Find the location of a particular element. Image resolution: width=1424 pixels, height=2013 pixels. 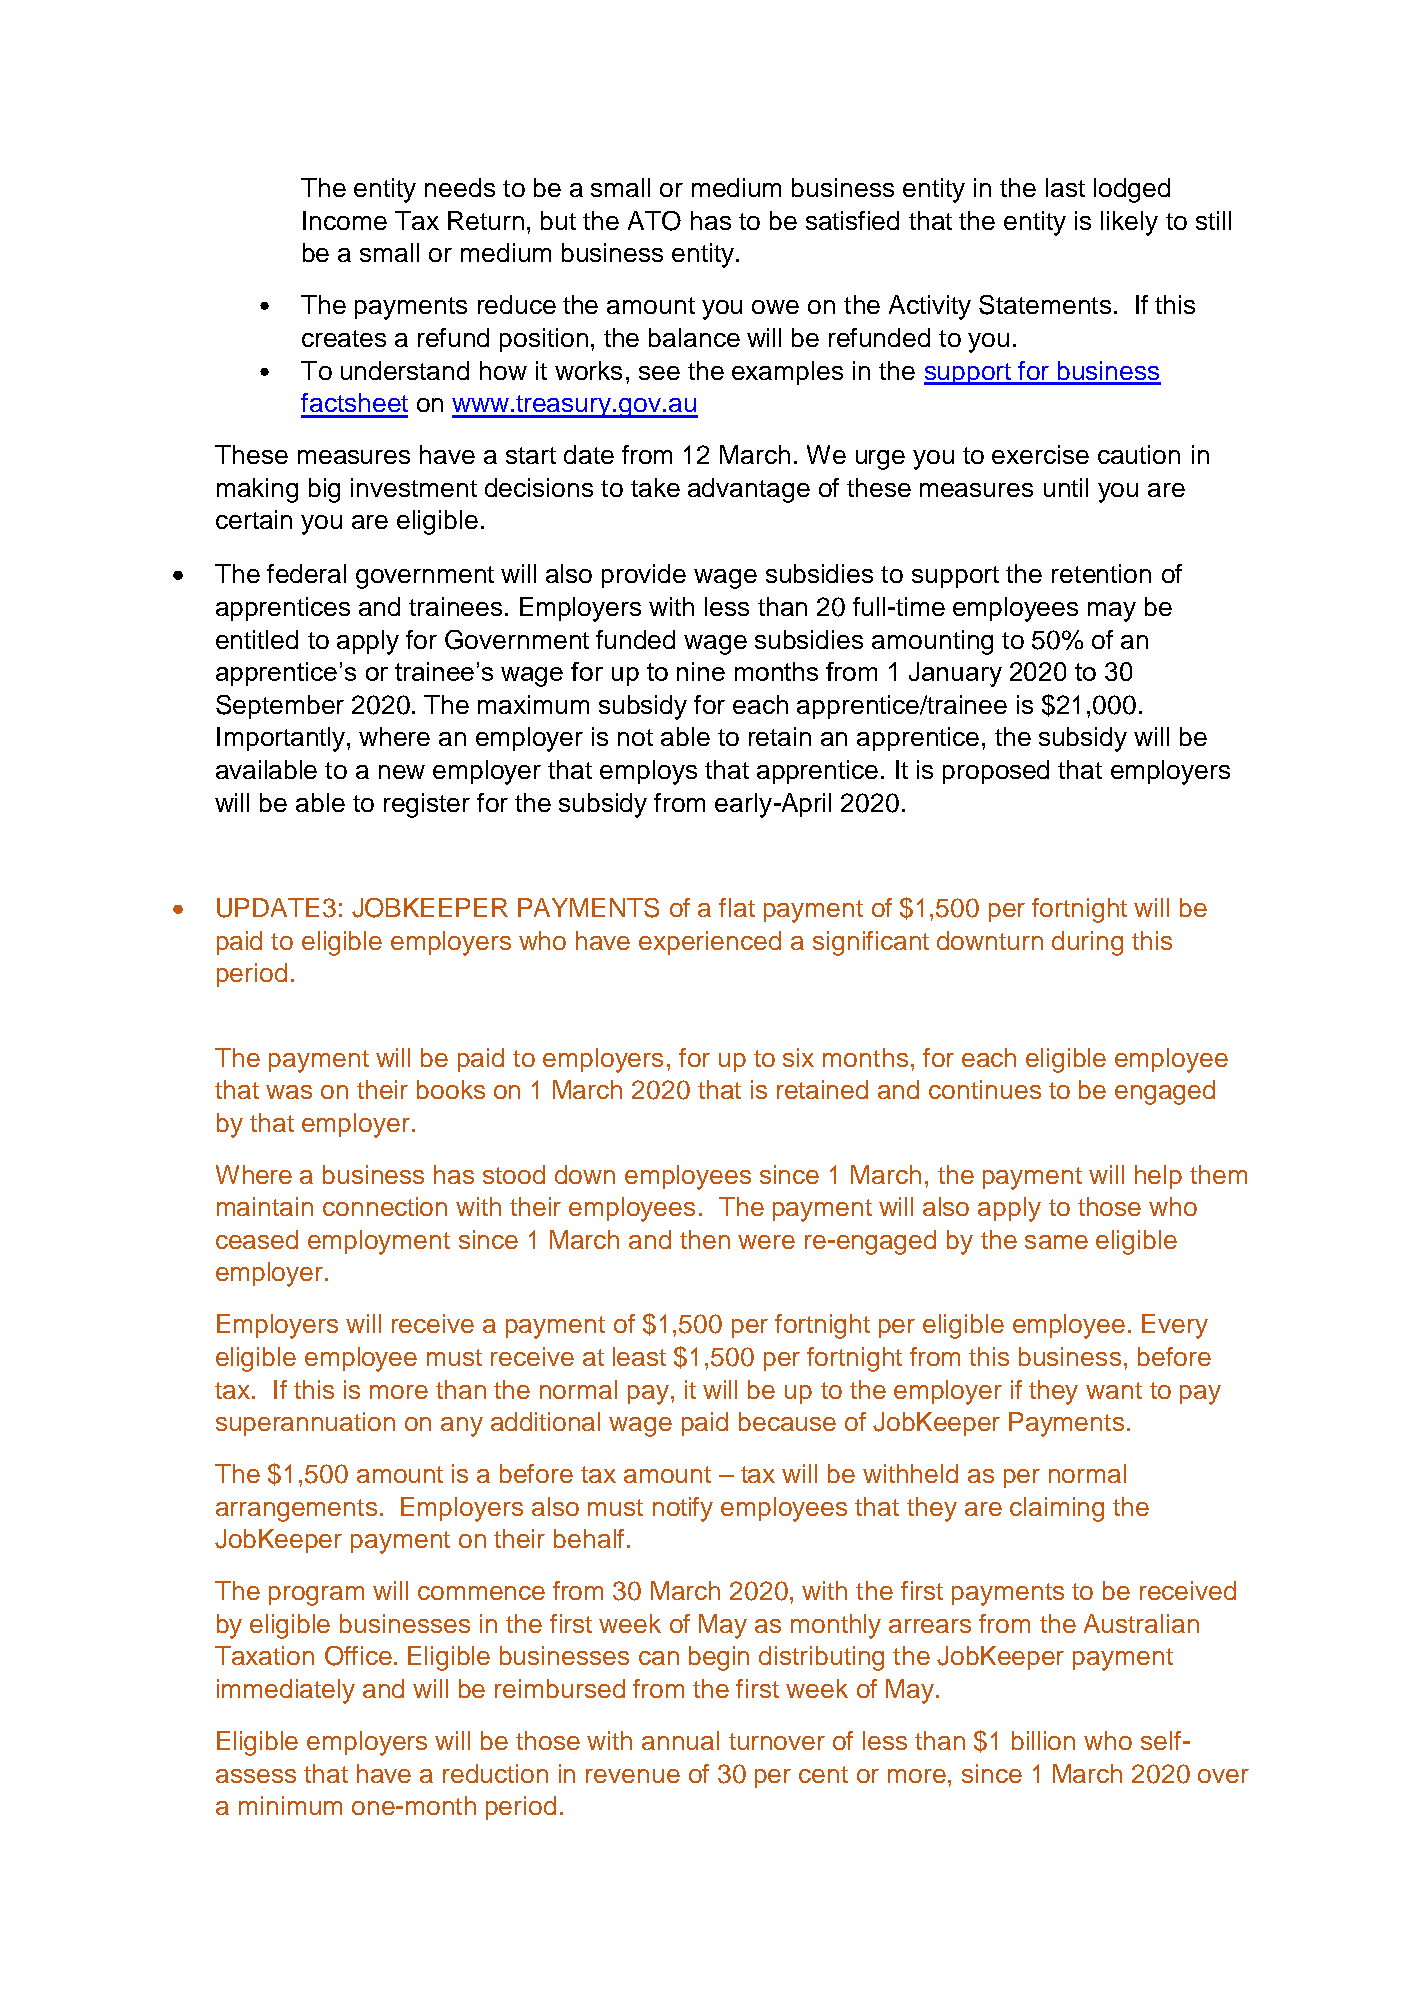

experienced is located at coordinates (710, 943).
